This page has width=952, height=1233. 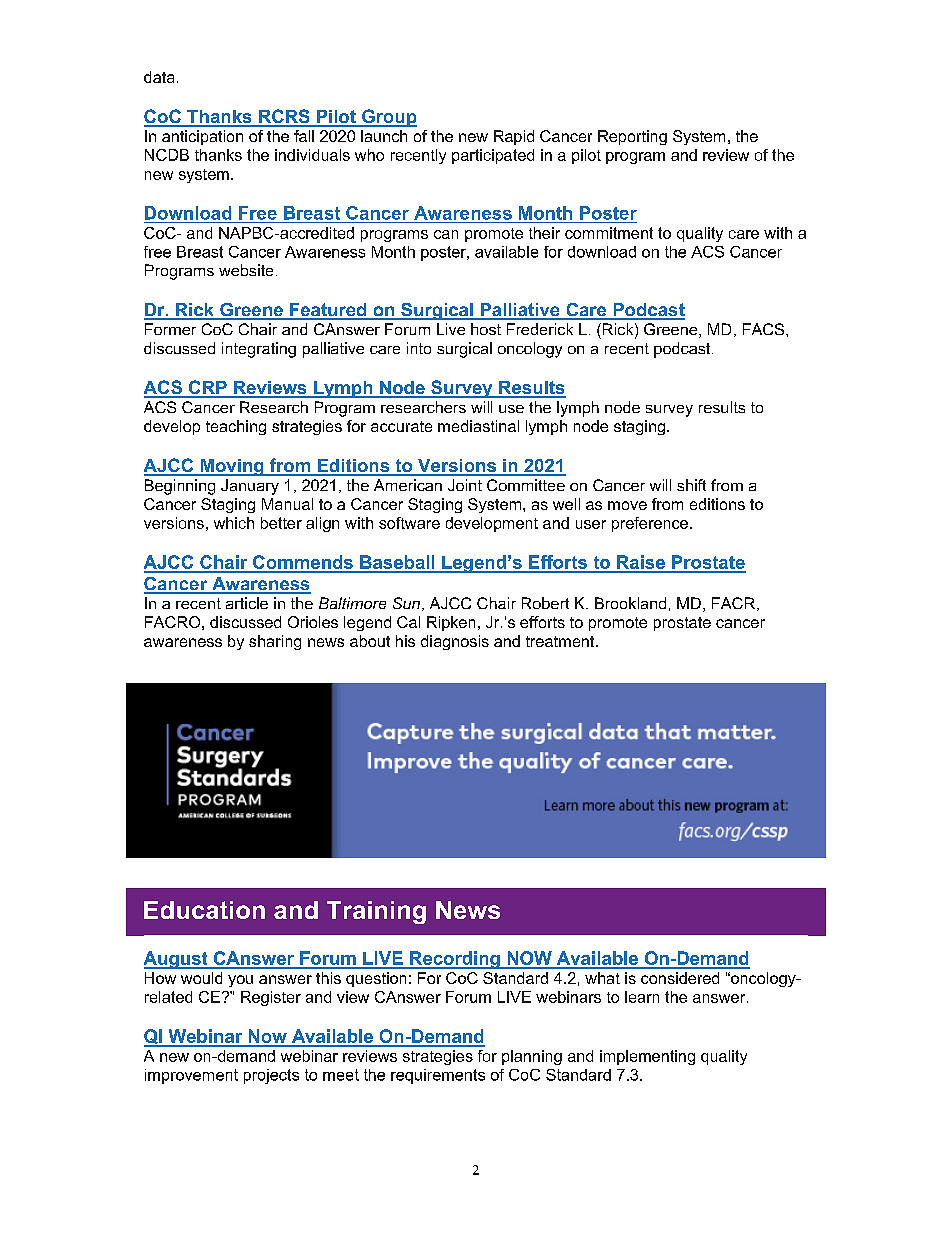 I want to click on data, so click(x=159, y=77).
